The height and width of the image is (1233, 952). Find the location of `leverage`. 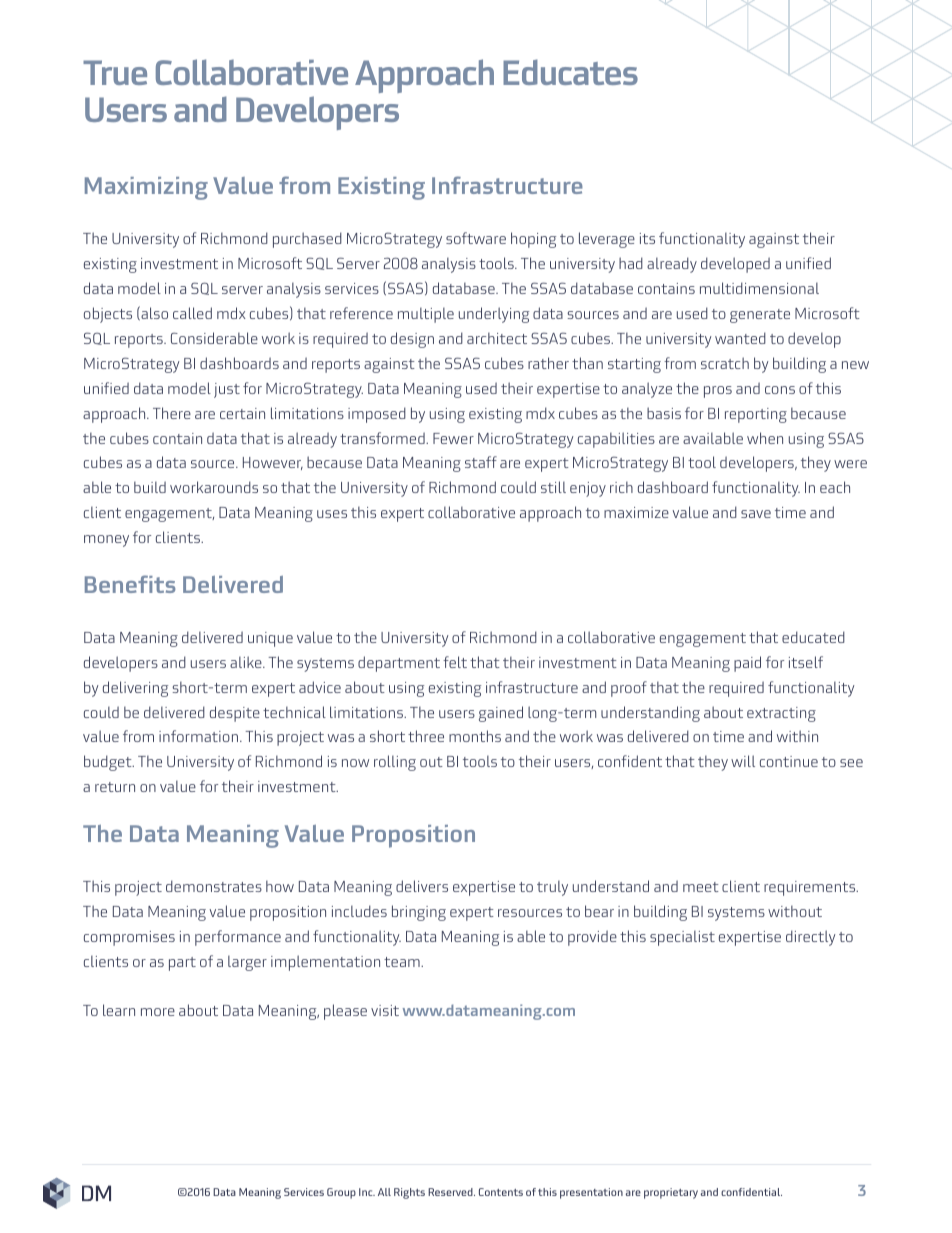

leverage is located at coordinates (607, 240).
